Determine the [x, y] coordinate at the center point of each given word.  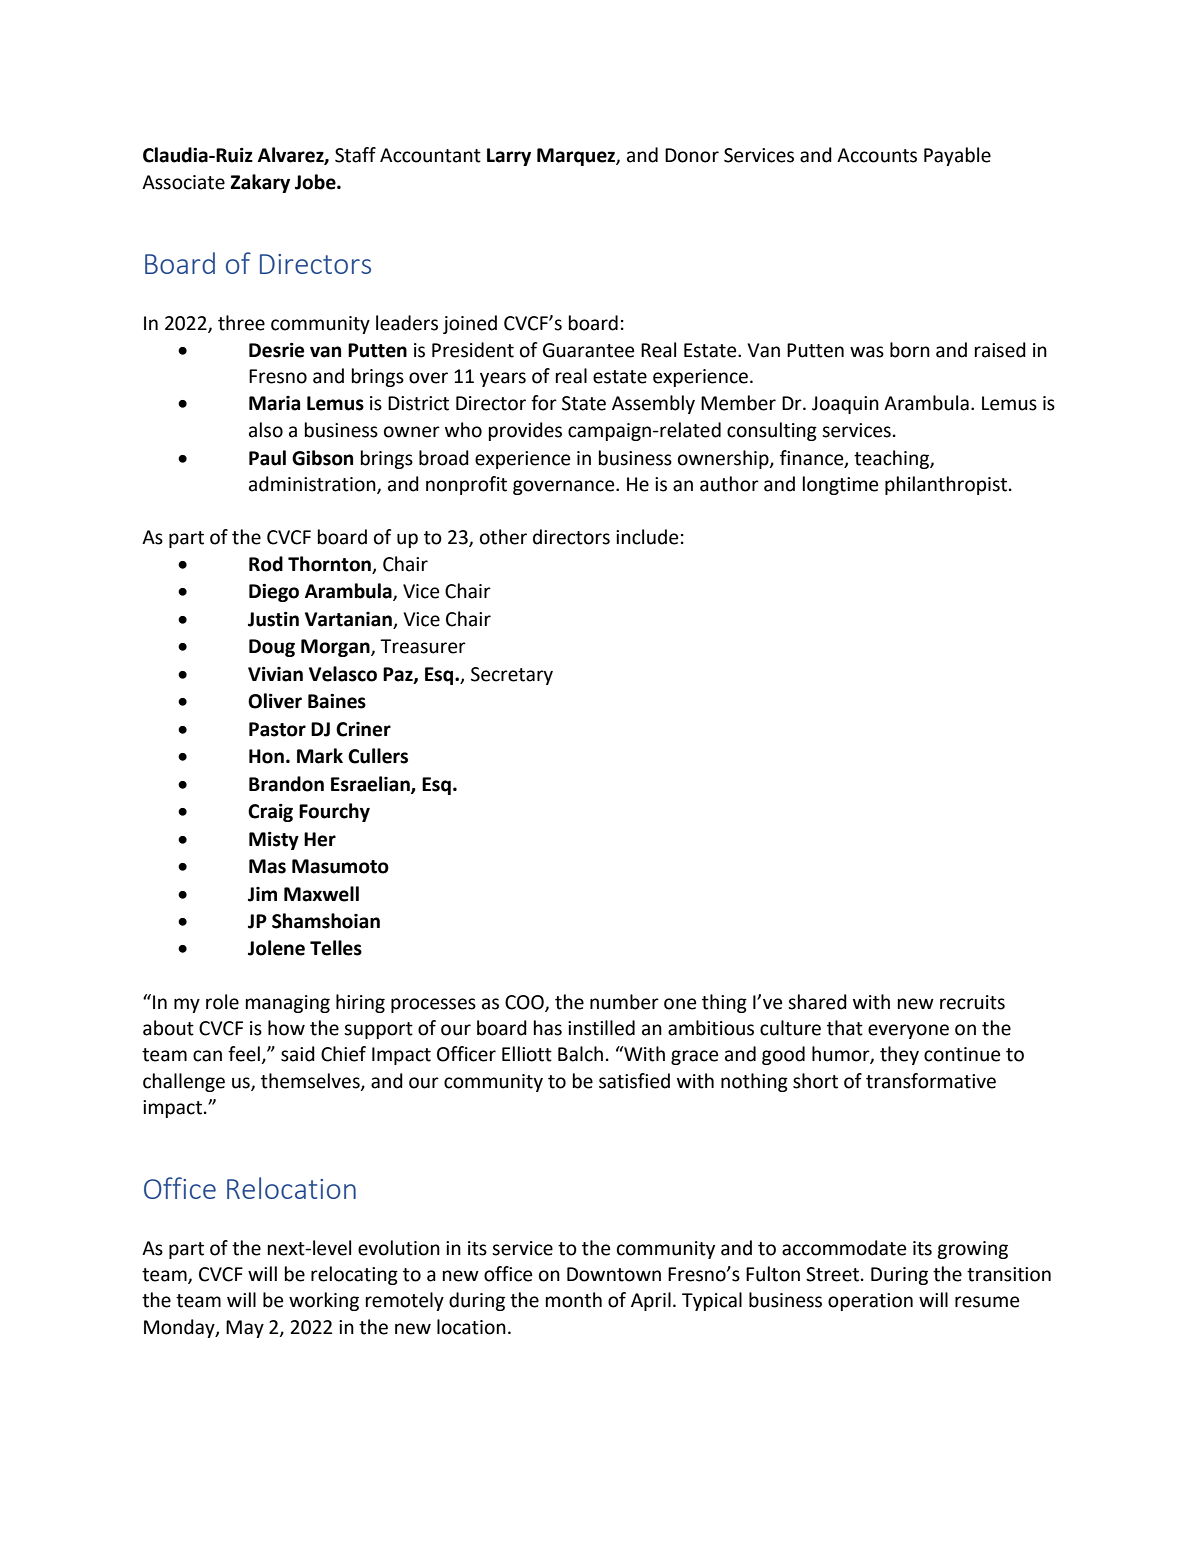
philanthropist [946, 485]
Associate [183, 182]
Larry [509, 157]
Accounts [877, 155]
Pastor [277, 729]
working [324, 1301]
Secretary [512, 676]
